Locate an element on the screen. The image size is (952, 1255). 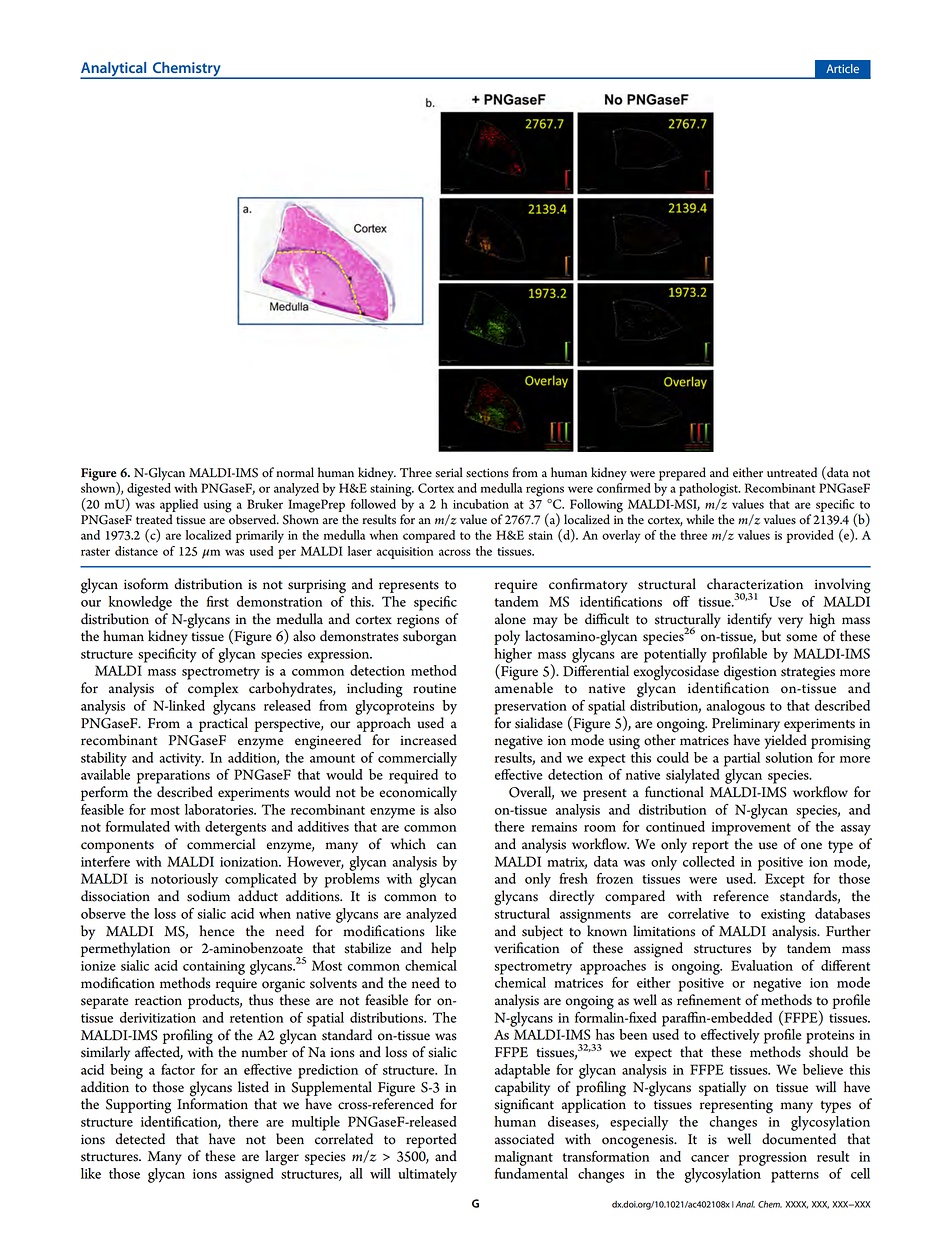
digested is located at coordinates (148, 491).
